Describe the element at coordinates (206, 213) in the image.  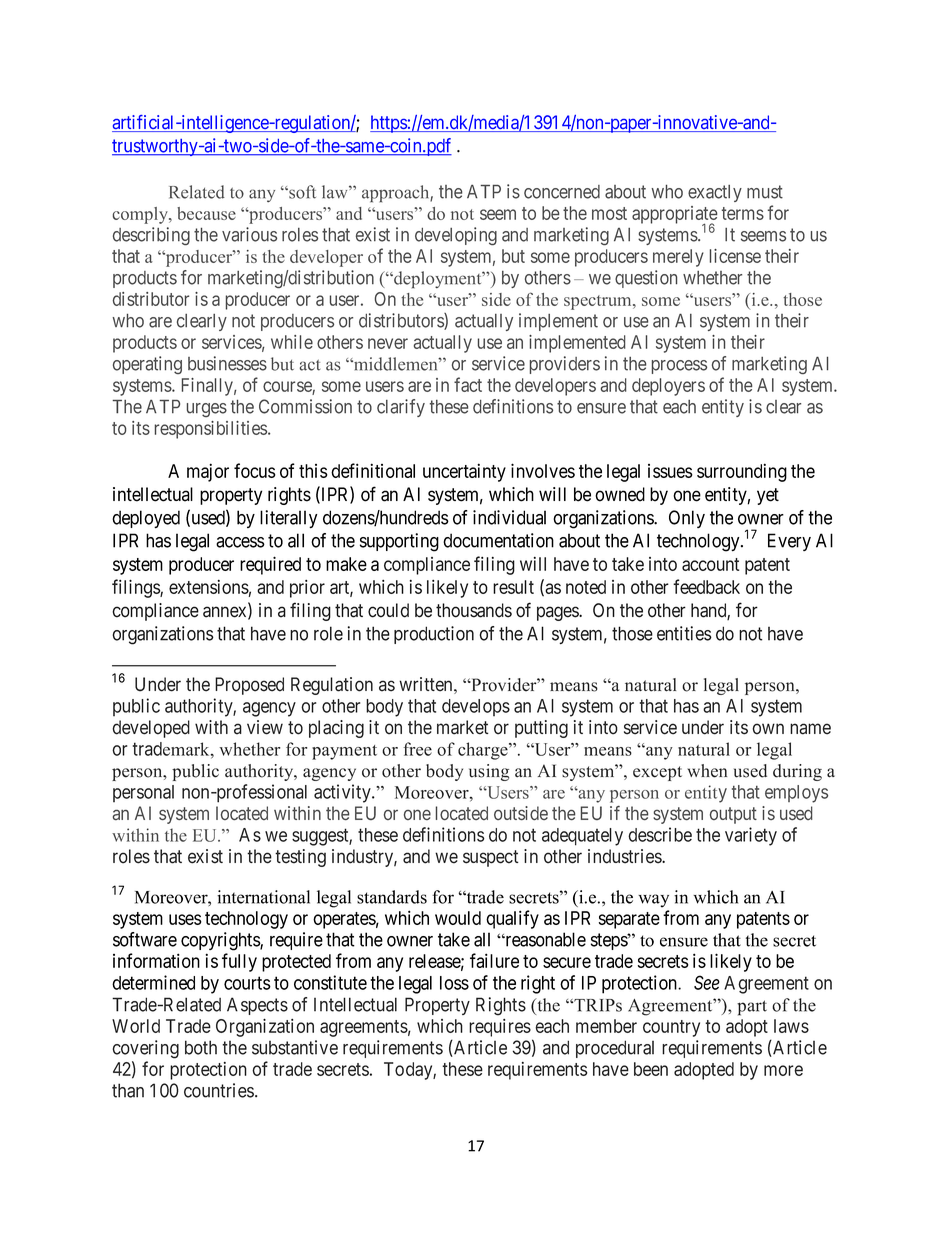
I see `because` at that location.
